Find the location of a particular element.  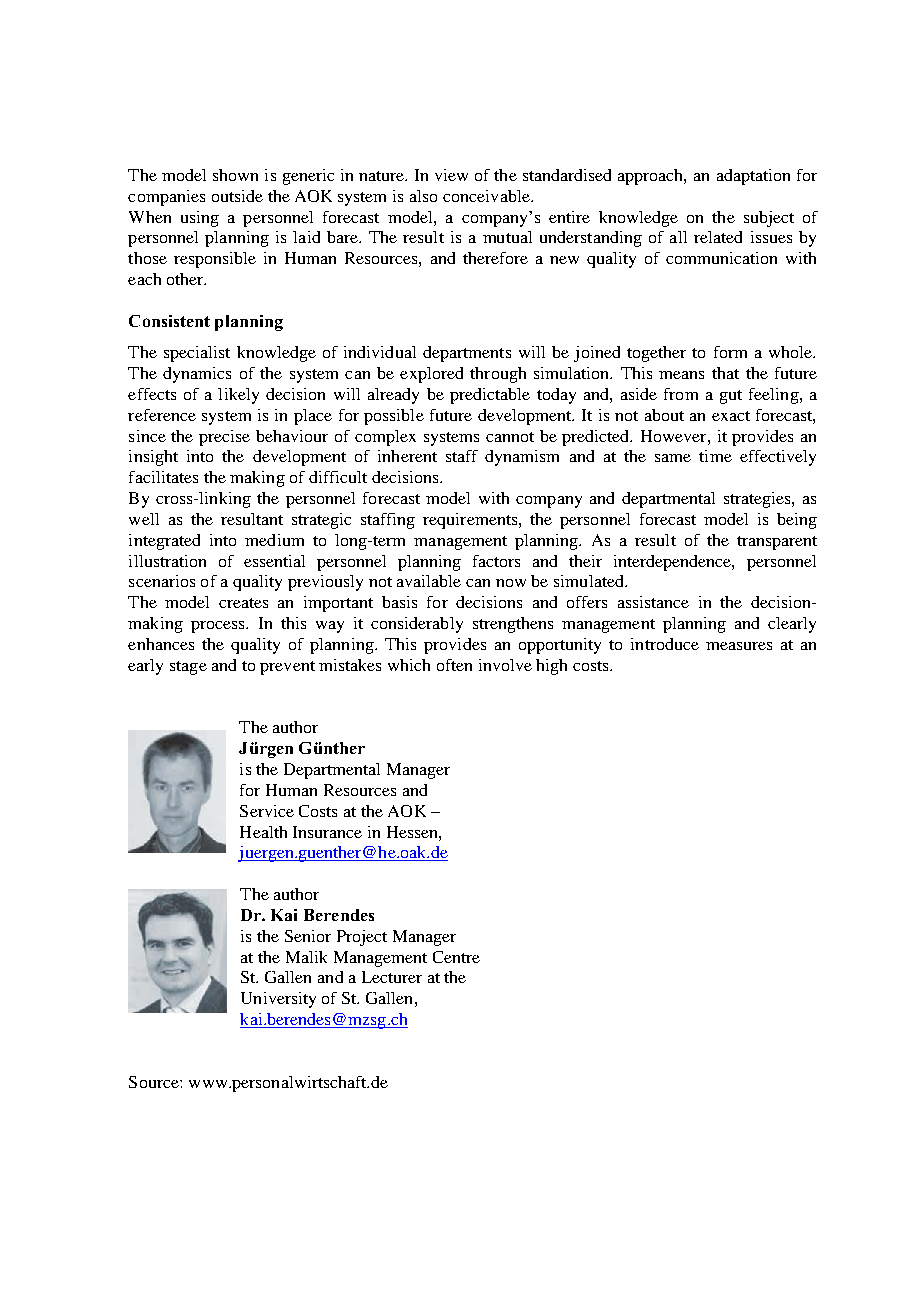

measures is located at coordinates (739, 646).
